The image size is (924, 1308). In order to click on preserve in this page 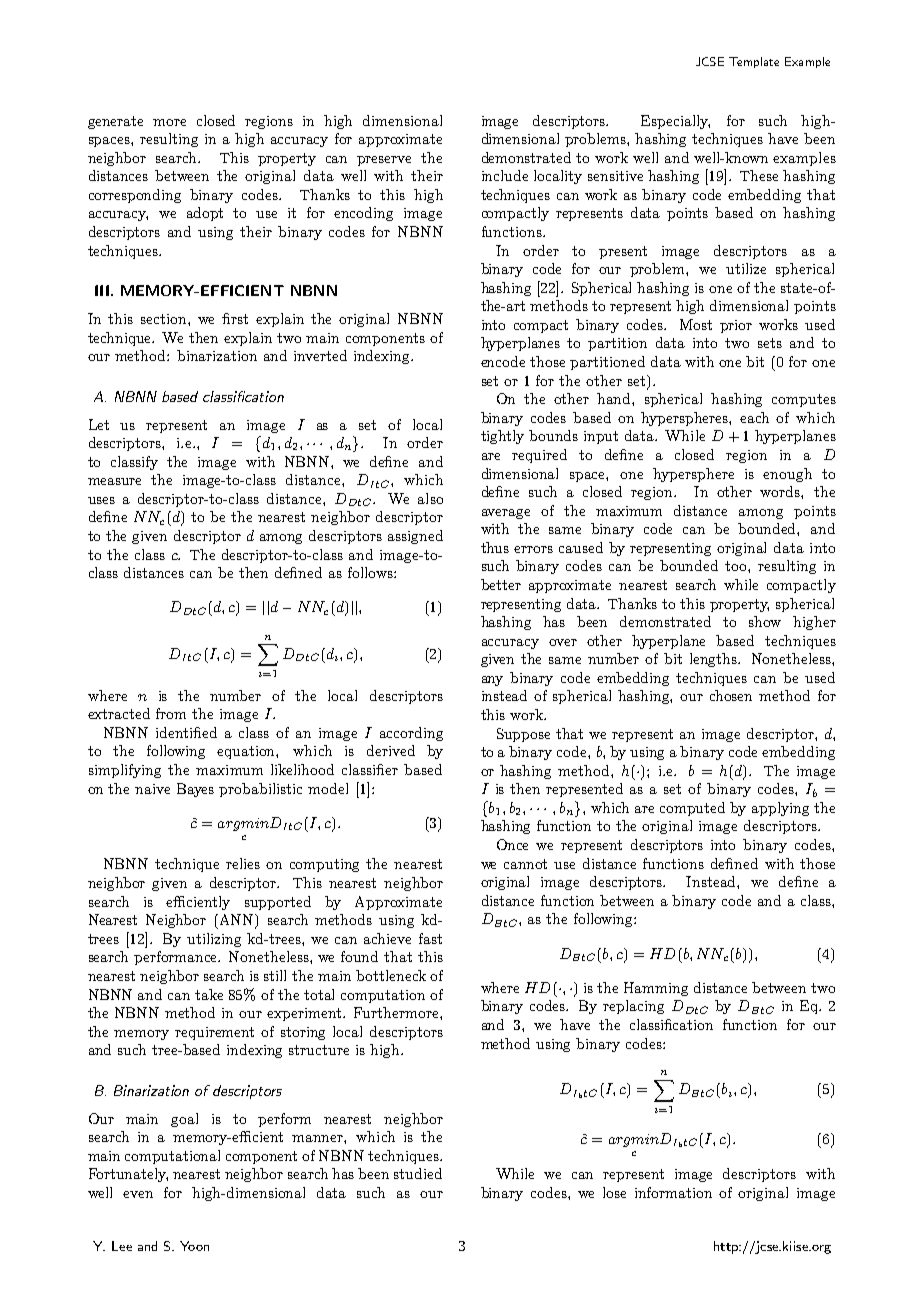, I will do `click(384, 161)`.
